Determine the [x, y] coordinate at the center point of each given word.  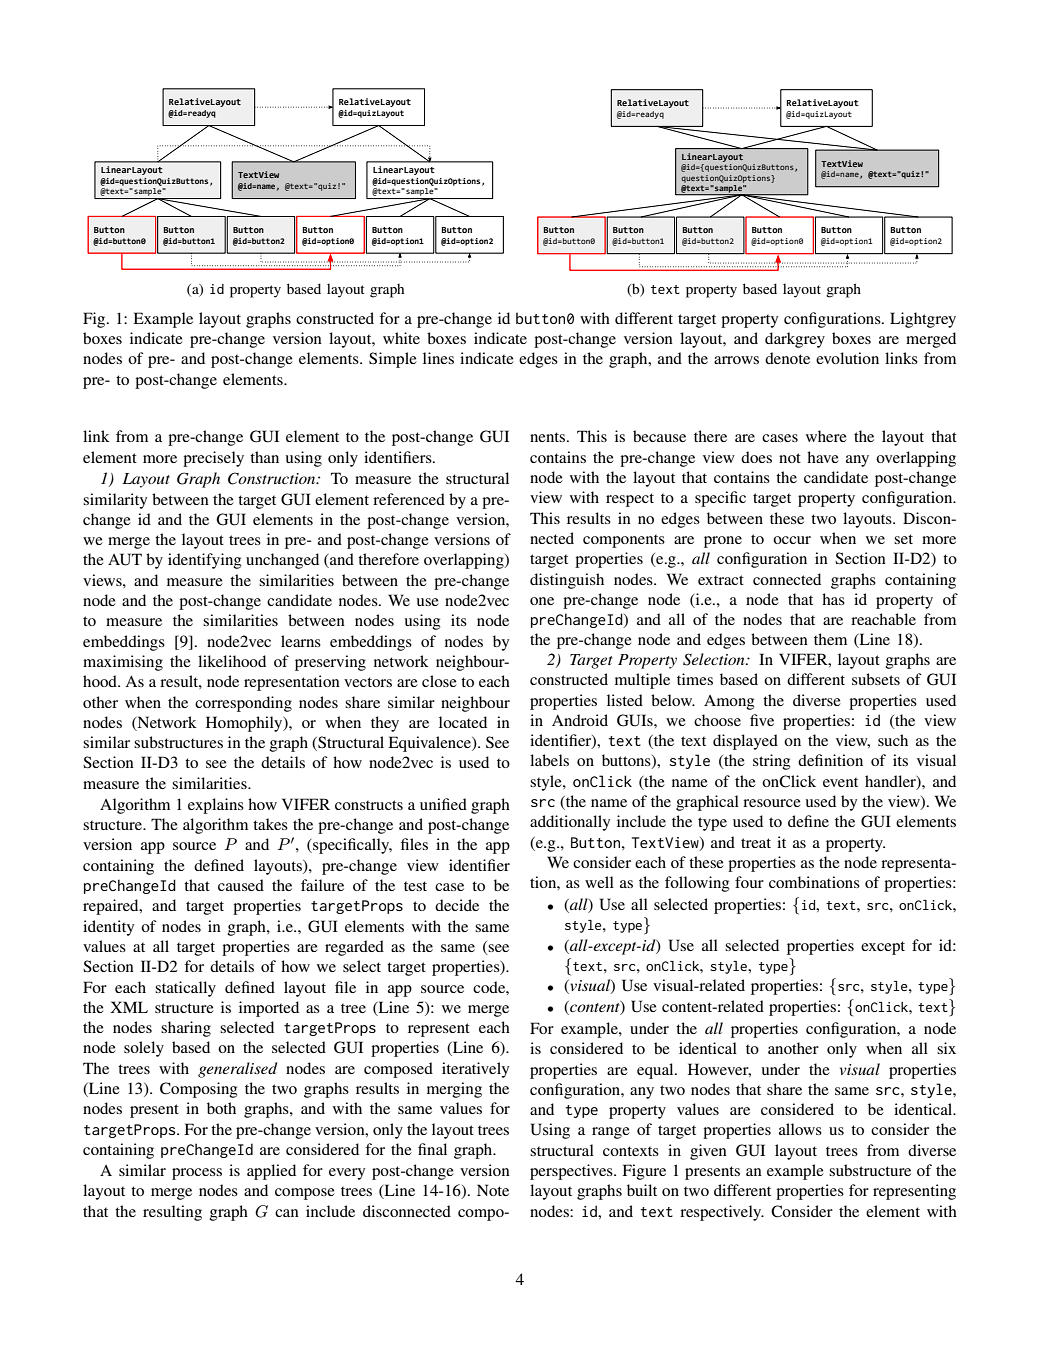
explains [216, 806]
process [197, 1174]
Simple [393, 360]
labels [549, 760]
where [826, 436]
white [401, 338]
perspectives [572, 1172]
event [840, 782]
